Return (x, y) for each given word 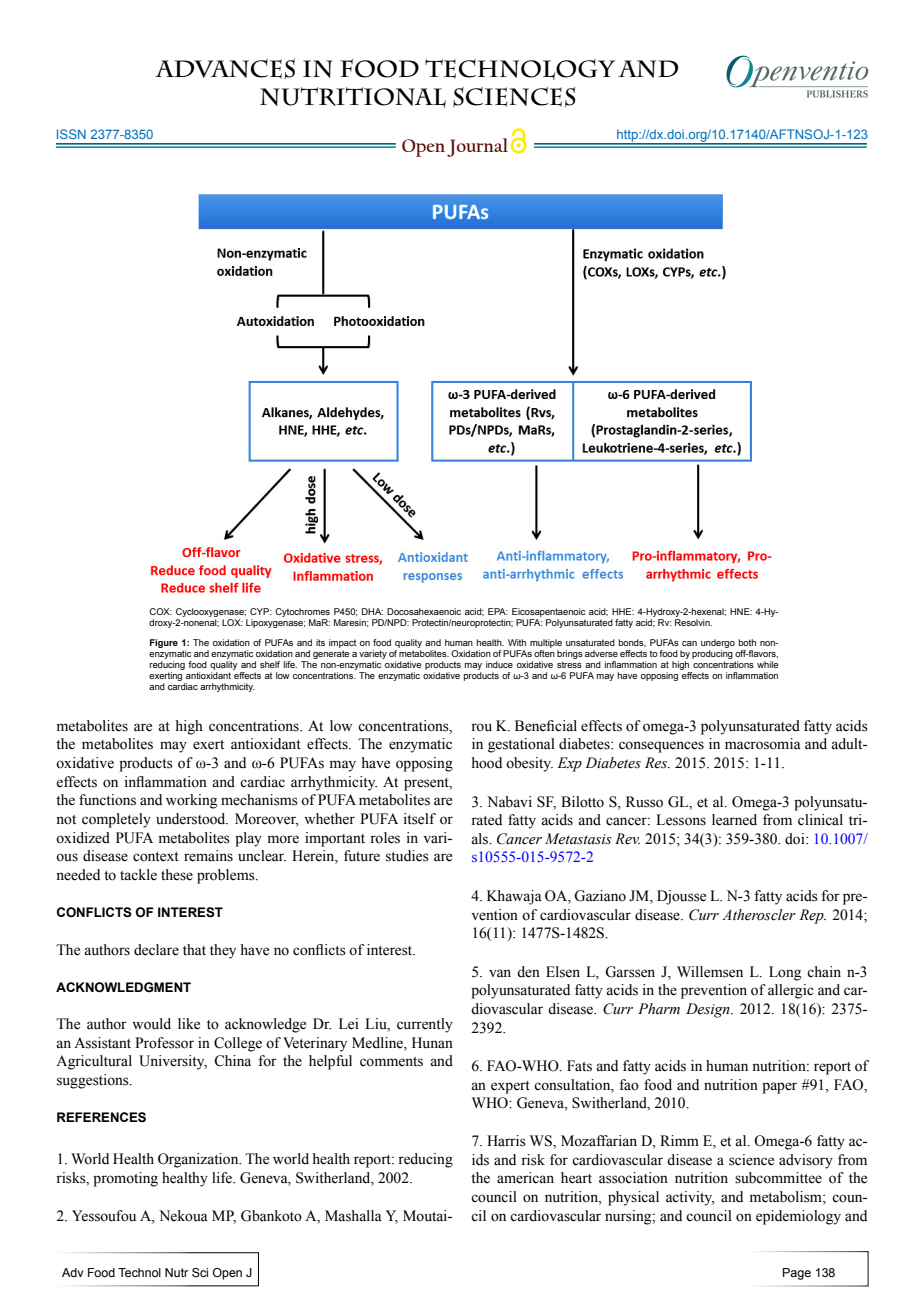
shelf (270, 664)
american (525, 1178)
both (747, 642)
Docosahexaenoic (424, 611)
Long (785, 973)
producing (712, 654)
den (528, 972)
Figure (164, 643)
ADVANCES (225, 69)
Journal (477, 147)
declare (156, 950)
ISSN (71, 134)
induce (499, 664)
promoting (125, 1179)
